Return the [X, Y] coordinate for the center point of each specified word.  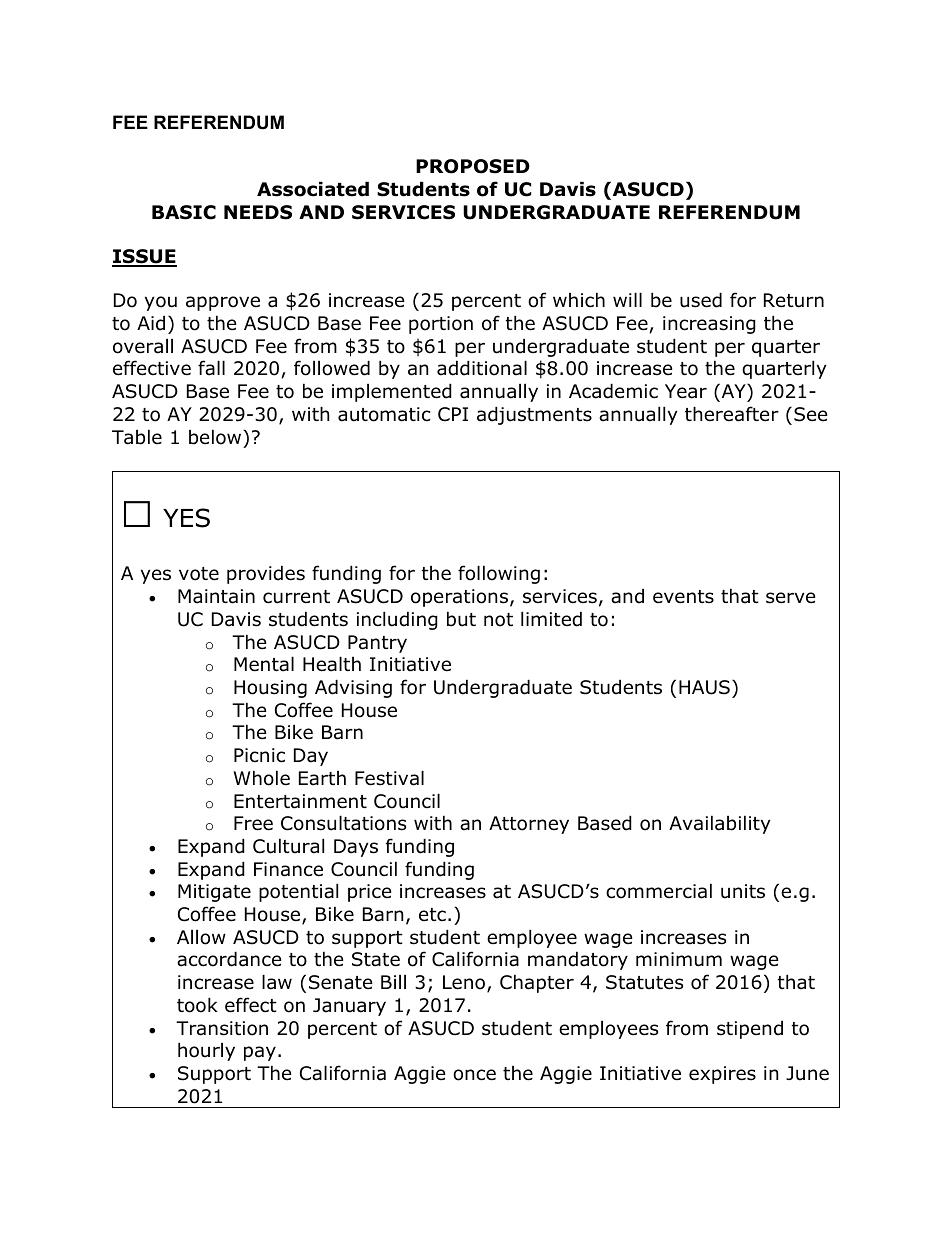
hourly [206, 1051]
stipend [750, 1029]
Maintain [216, 596]
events [683, 597]
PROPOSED [473, 166]
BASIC [184, 212]
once [474, 1075]
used [701, 300]
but [461, 619]
